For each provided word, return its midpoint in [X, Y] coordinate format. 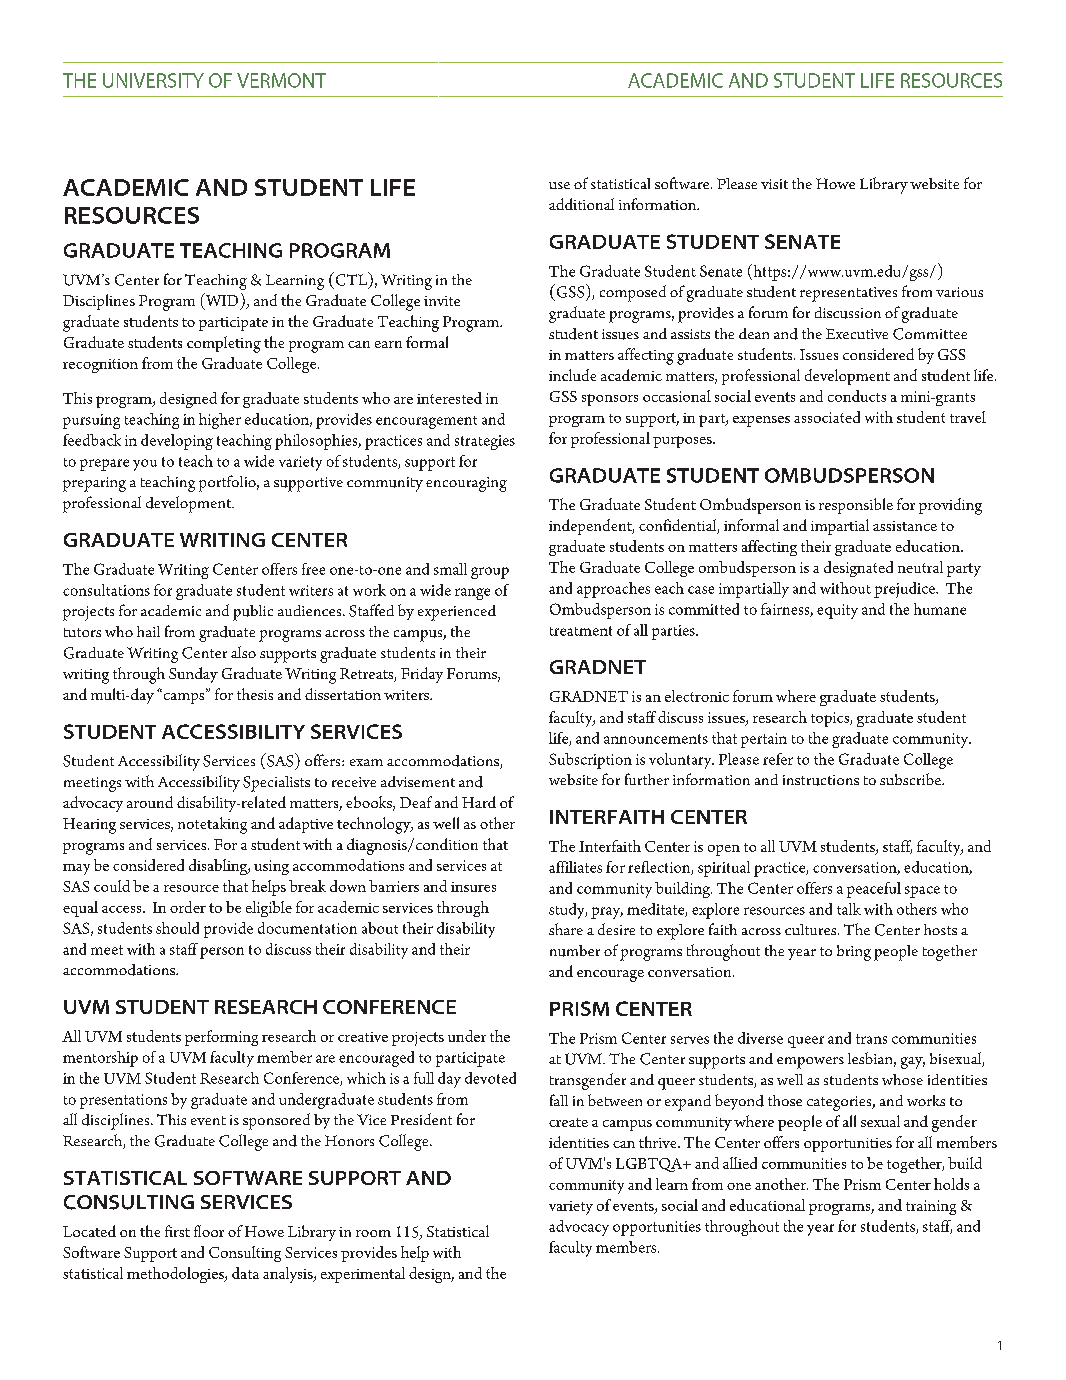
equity [837, 611]
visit [774, 184]
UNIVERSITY [153, 80]
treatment [581, 631]
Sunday [193, 675]
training [931, 1207]
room [373, 1233]
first [177, 1231]
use [559, 185]
